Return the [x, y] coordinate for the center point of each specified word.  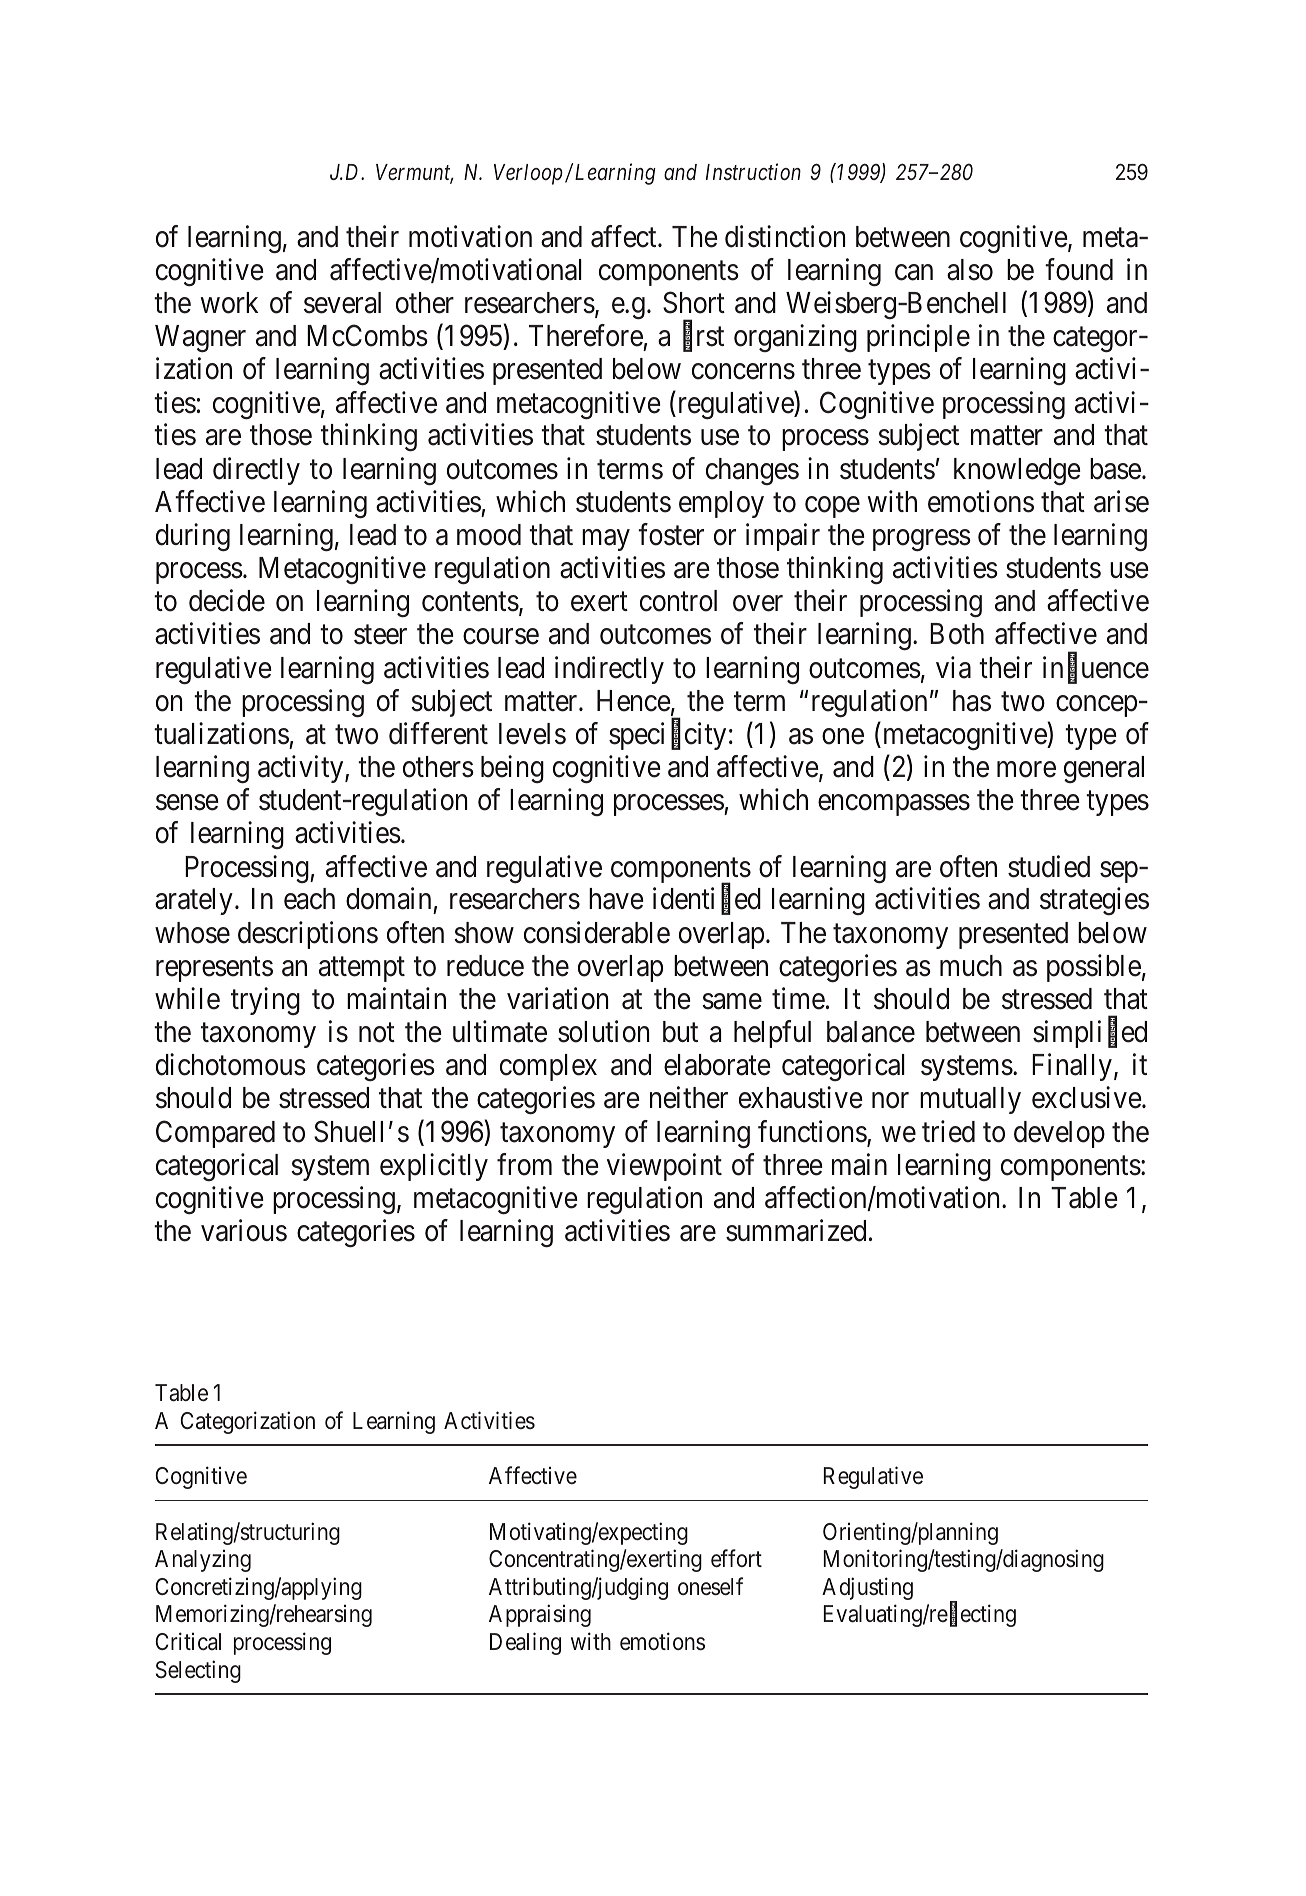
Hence [634, 701]
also [970, 270]
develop [1059, 1134]
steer [380, 635]
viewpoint [664, 1167]
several [342, 303]
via [953, 667]
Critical [188, 1641]
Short [694, 302]
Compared [215, 1134]
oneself [710, 1586]
